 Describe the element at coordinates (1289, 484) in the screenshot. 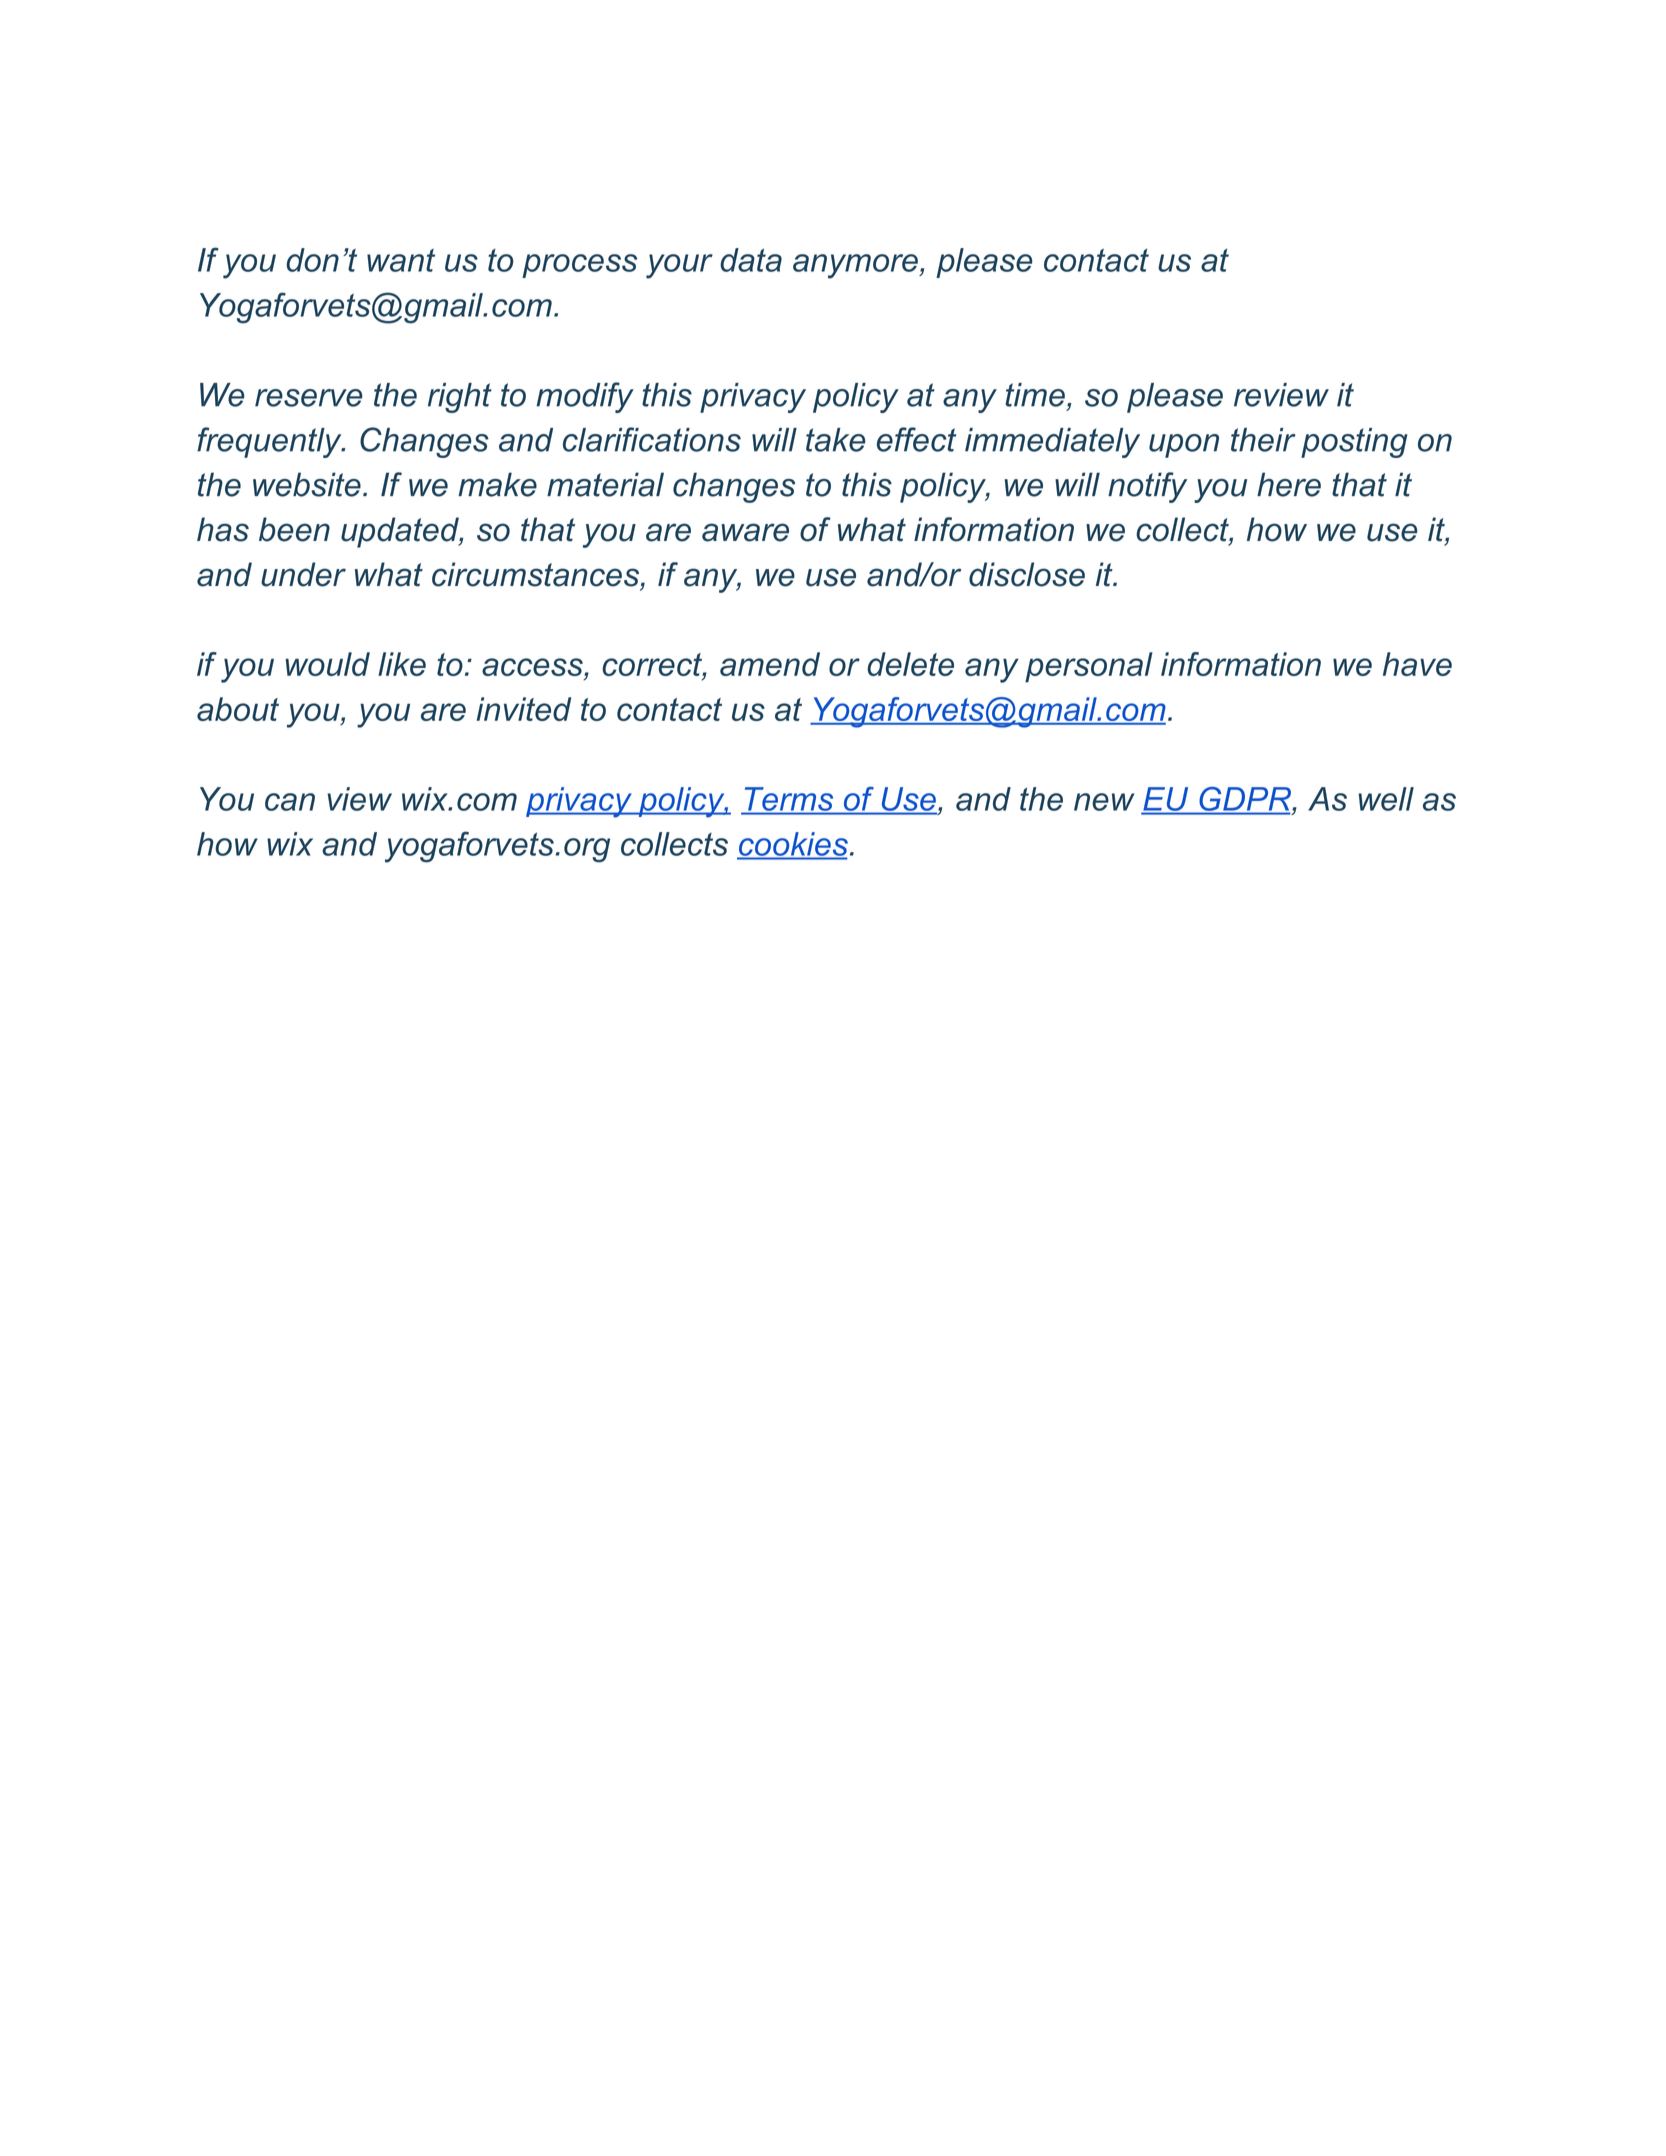

I see `here` at that location.
